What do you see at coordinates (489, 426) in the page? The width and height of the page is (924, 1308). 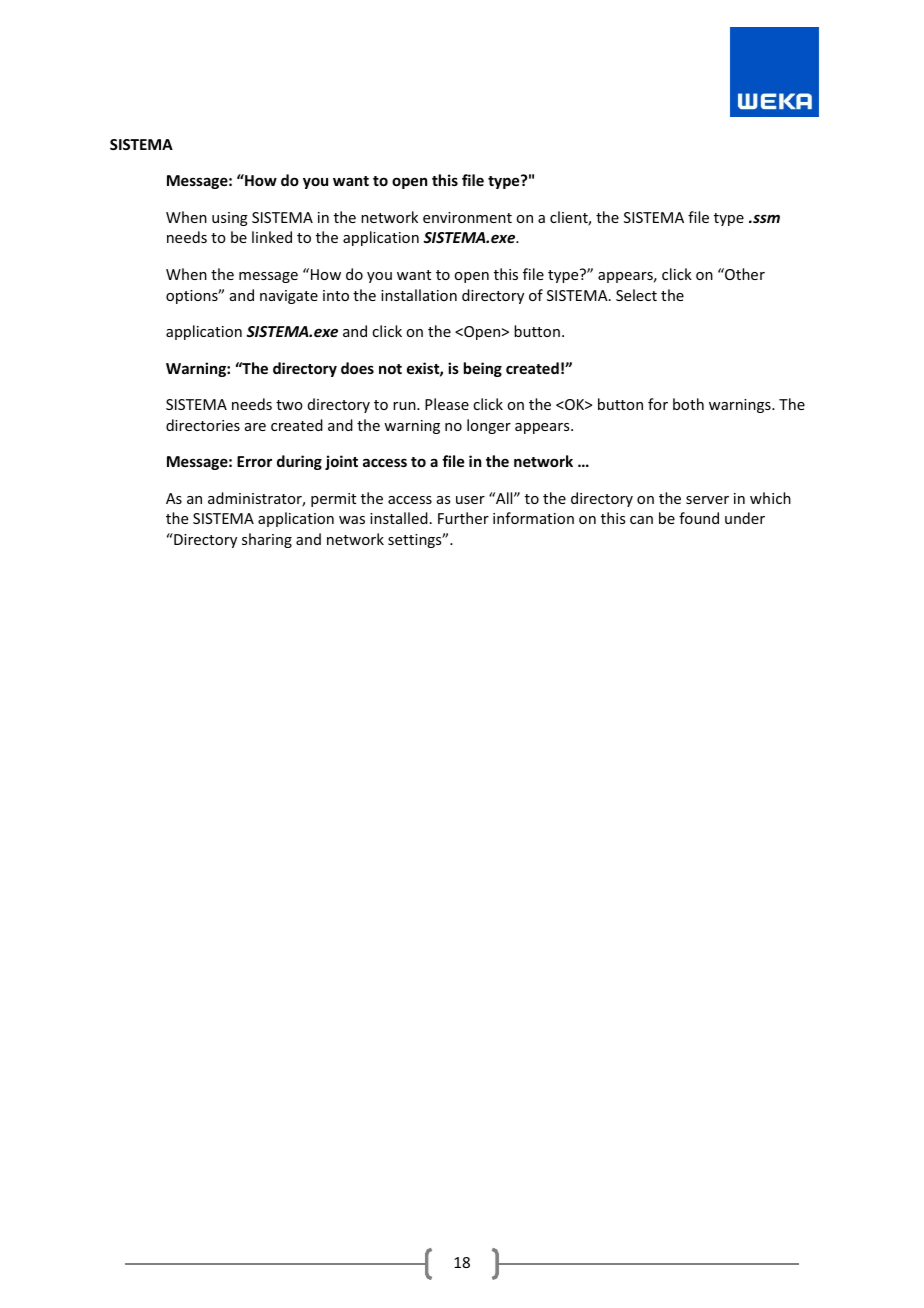 I see `longer` at bounding box center [489, 426].
